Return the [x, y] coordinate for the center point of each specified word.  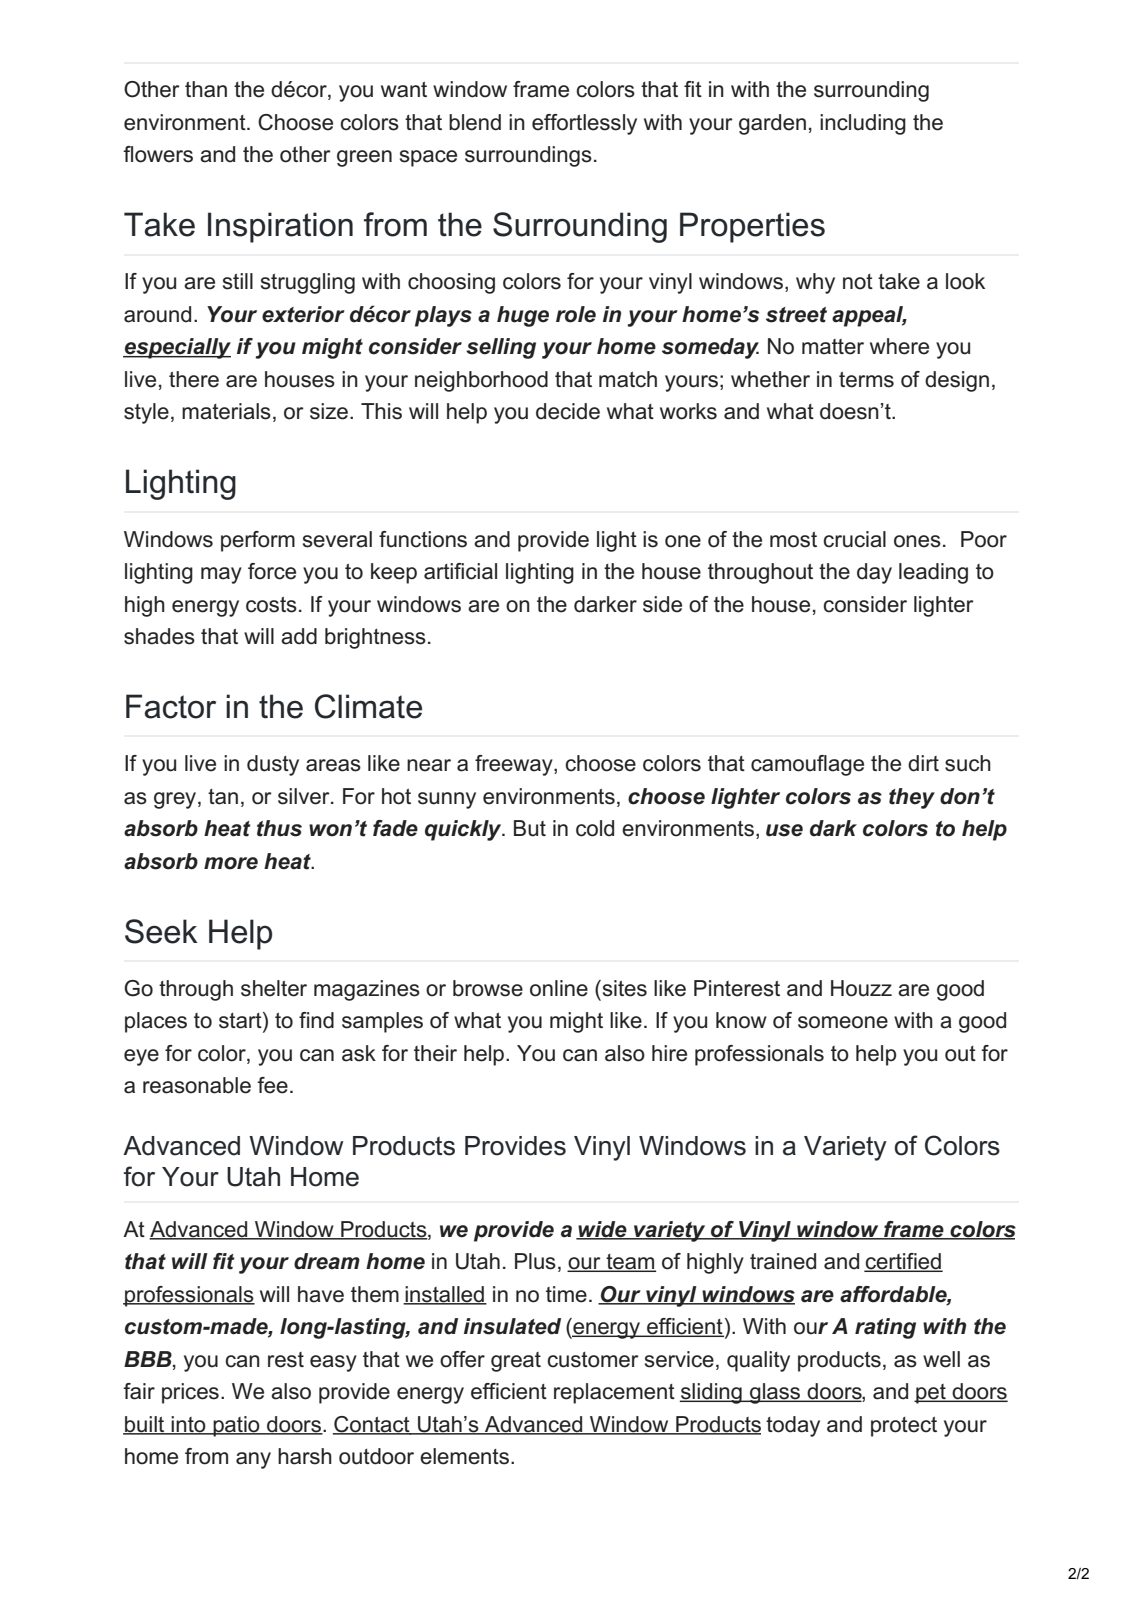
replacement [614, 1393]
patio [236, 1426]
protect [904, 1427]
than [206, 89]
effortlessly [584, 124]
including [863, 124]
